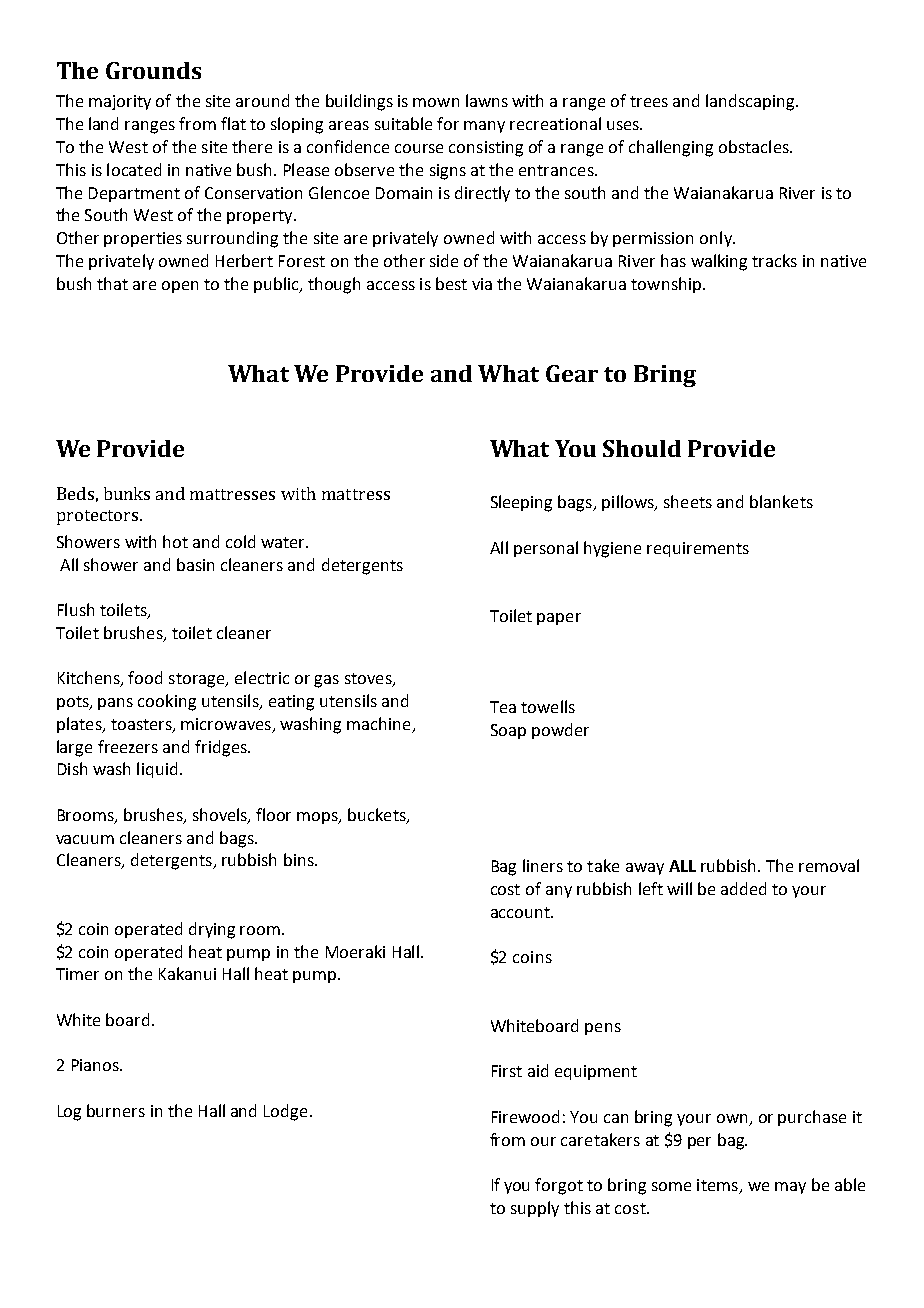 The height and width of the screenshot is (1308, 924). What do you see at coordinates (436, 102) in the screenshot?
I see `mown` at bounding box center [436, 102].
